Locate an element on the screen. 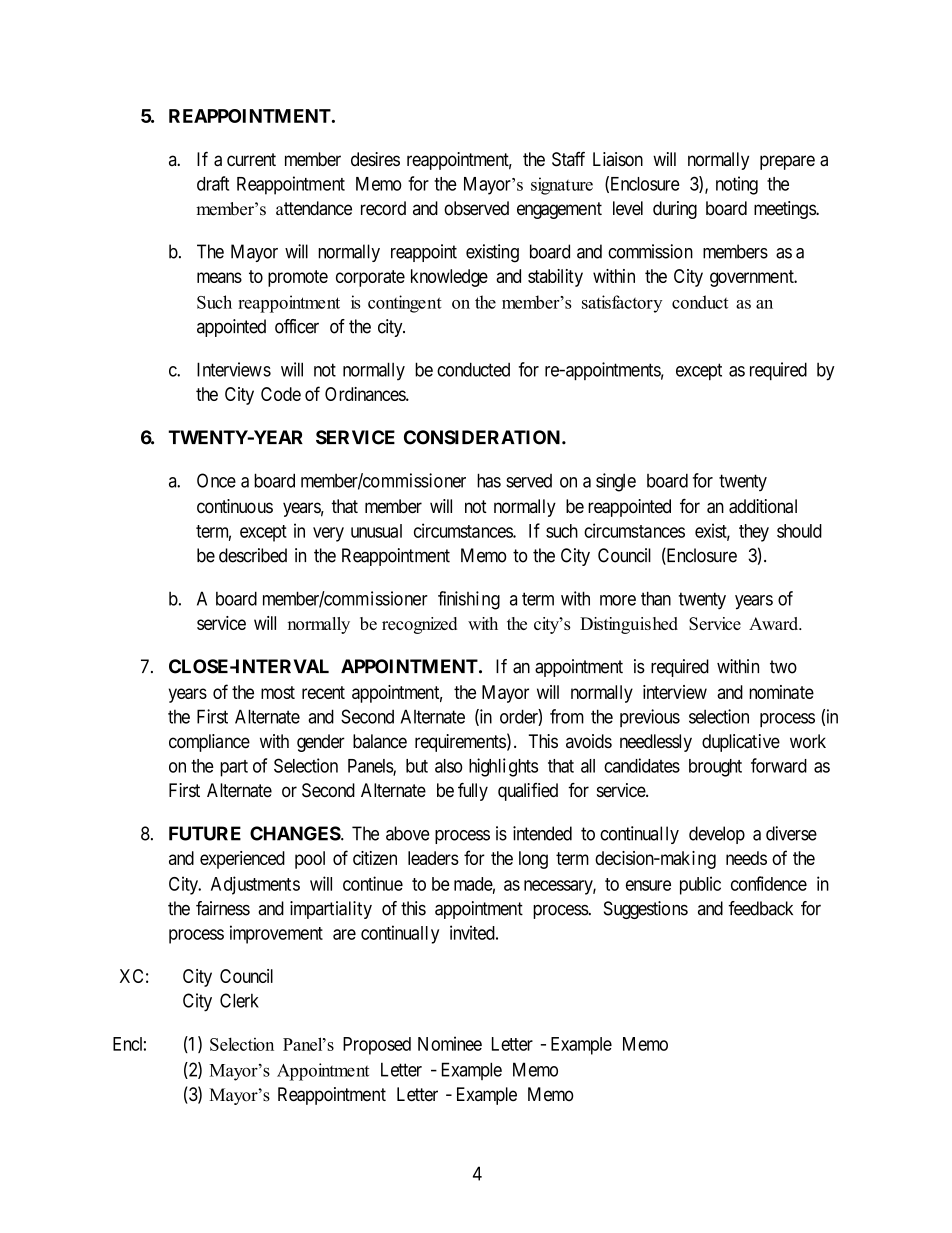  duplicative is located at coordinates (741, 743).
